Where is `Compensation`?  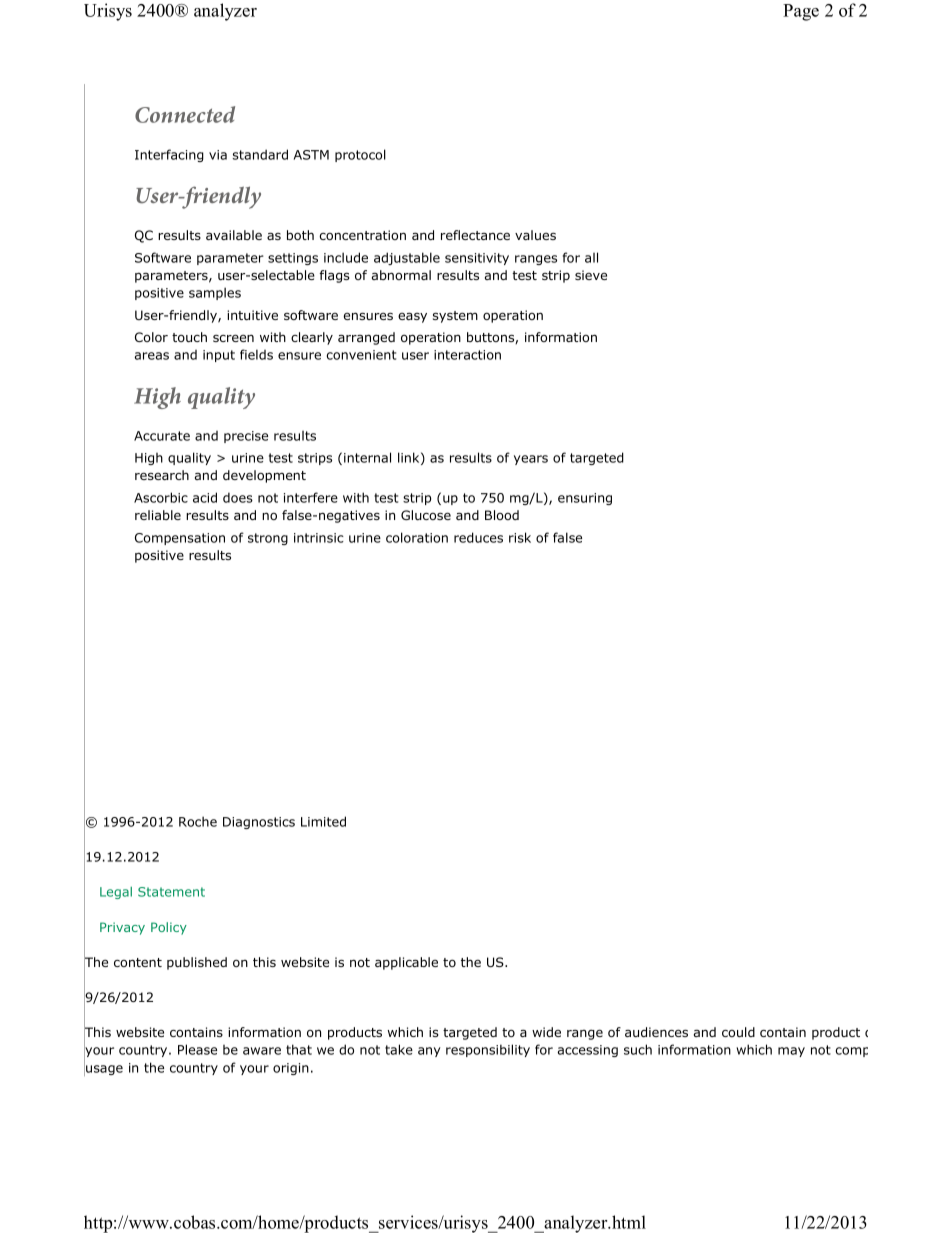
Compensation is located at coordinates (180, 539).
